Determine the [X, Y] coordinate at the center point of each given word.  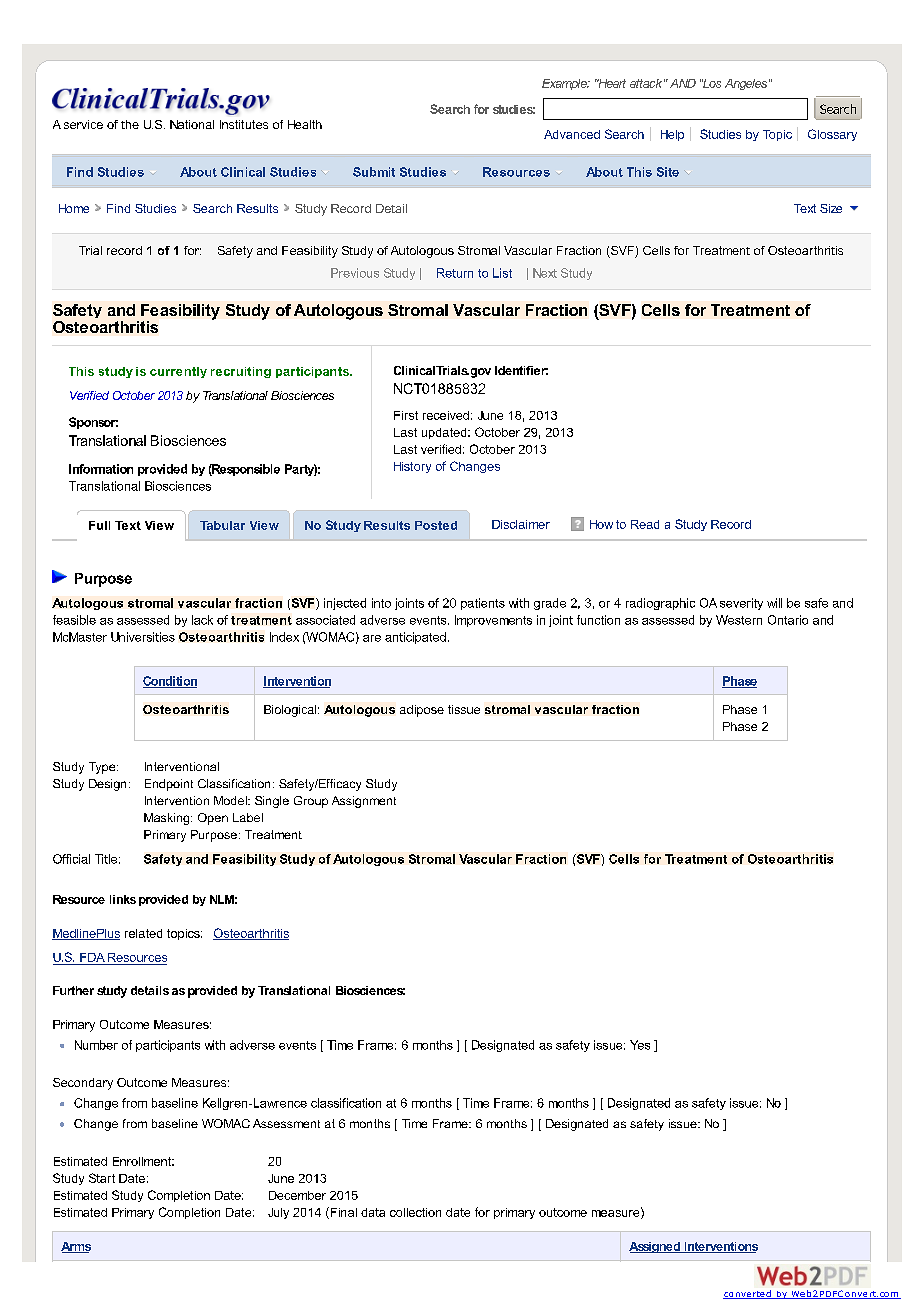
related [143, 933]
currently [178, 372]
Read [645, 524]
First [406, 415]
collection [415, 1212]
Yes [640, 1045]
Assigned [655, 1247]
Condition [170, 682]
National [192, 124]
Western [739, 620]
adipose [422, 711]
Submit [374, 172]
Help [672, 135]
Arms [76, 1247]
